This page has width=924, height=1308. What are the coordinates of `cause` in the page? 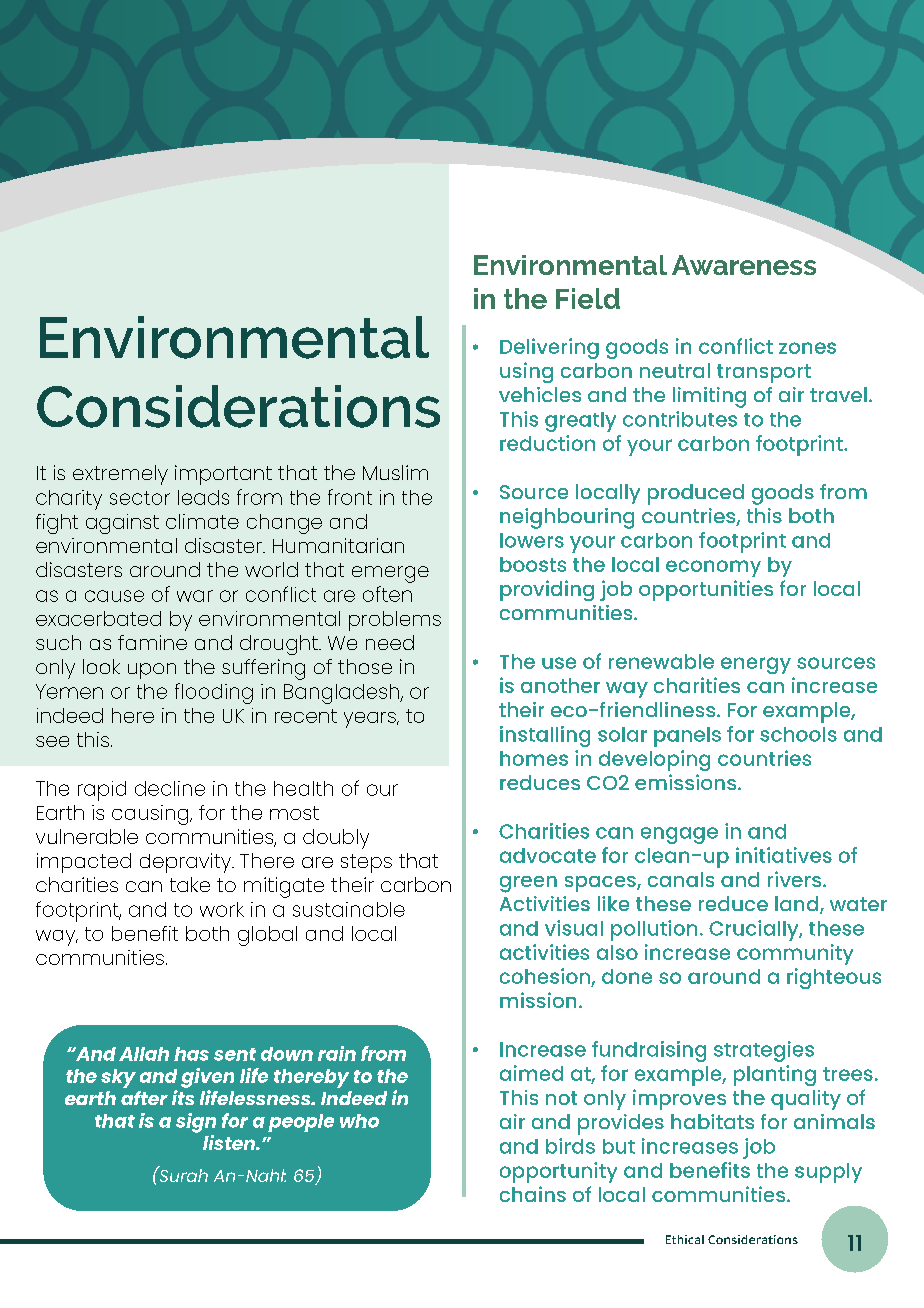 It's located at (114, 596).
